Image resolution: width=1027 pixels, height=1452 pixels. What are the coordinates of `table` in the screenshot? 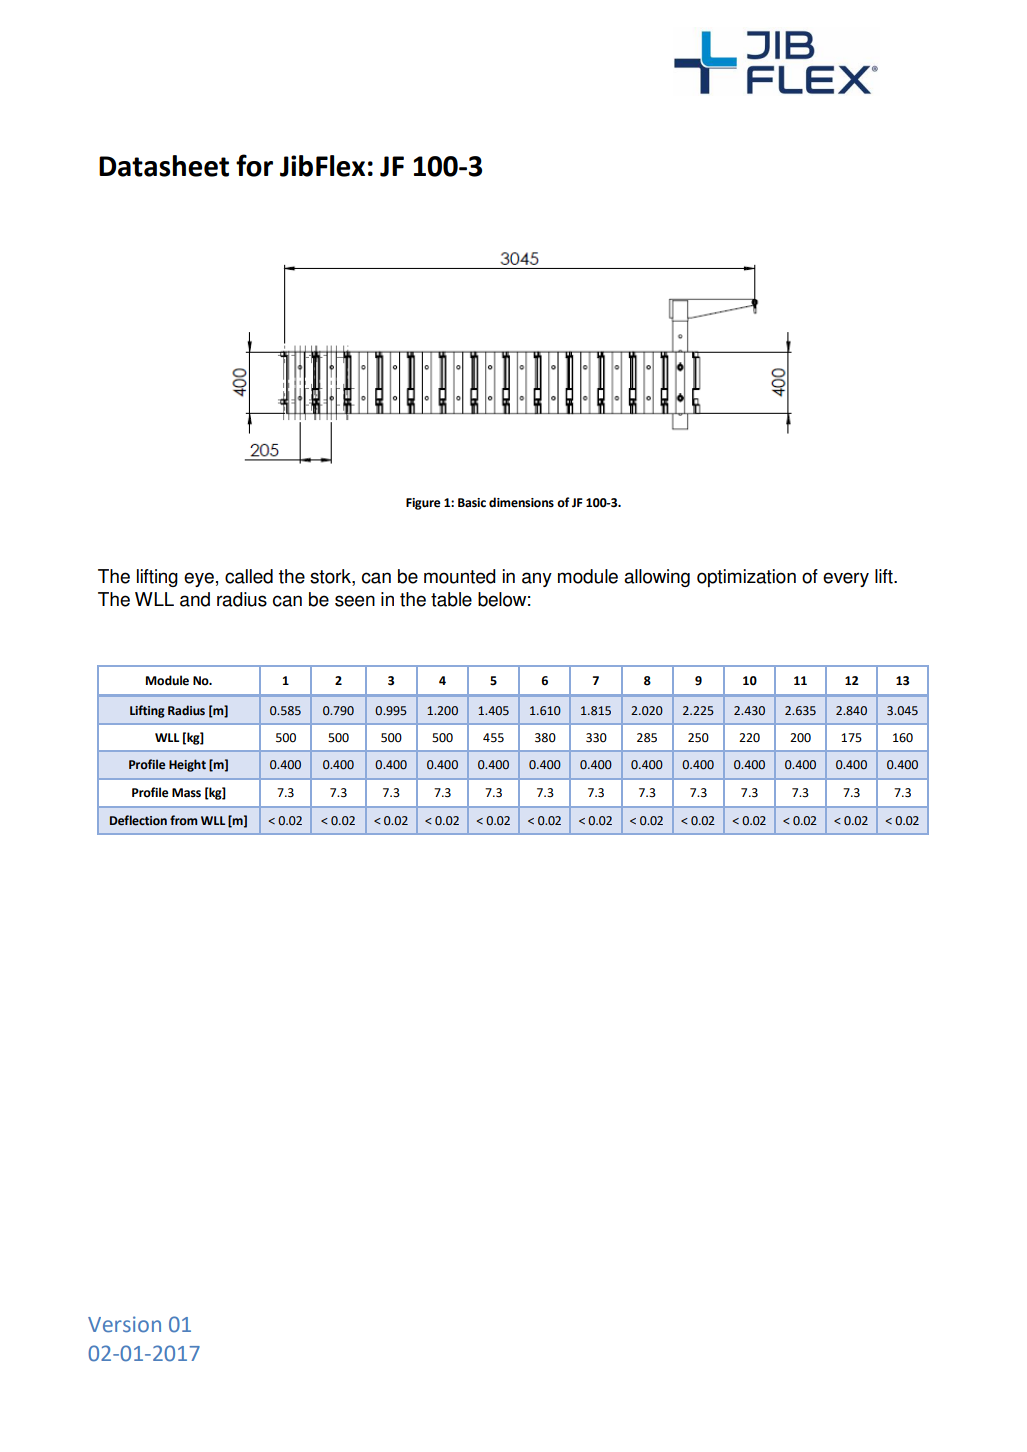 It's located at (451, 599).
